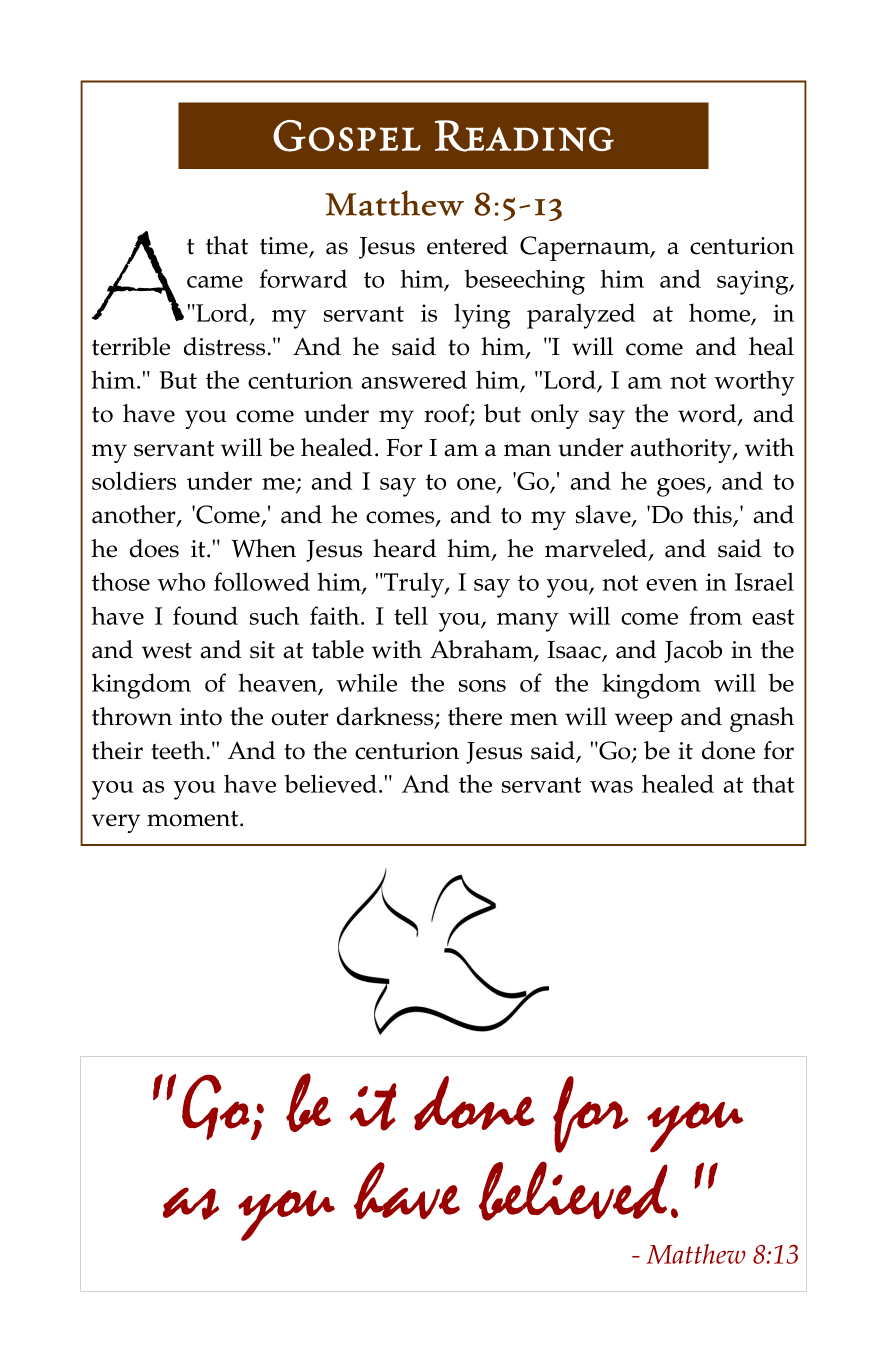  What do you see at coordinates (181, 581) in the image?
I see `who` at bounding box center [181, 581].
